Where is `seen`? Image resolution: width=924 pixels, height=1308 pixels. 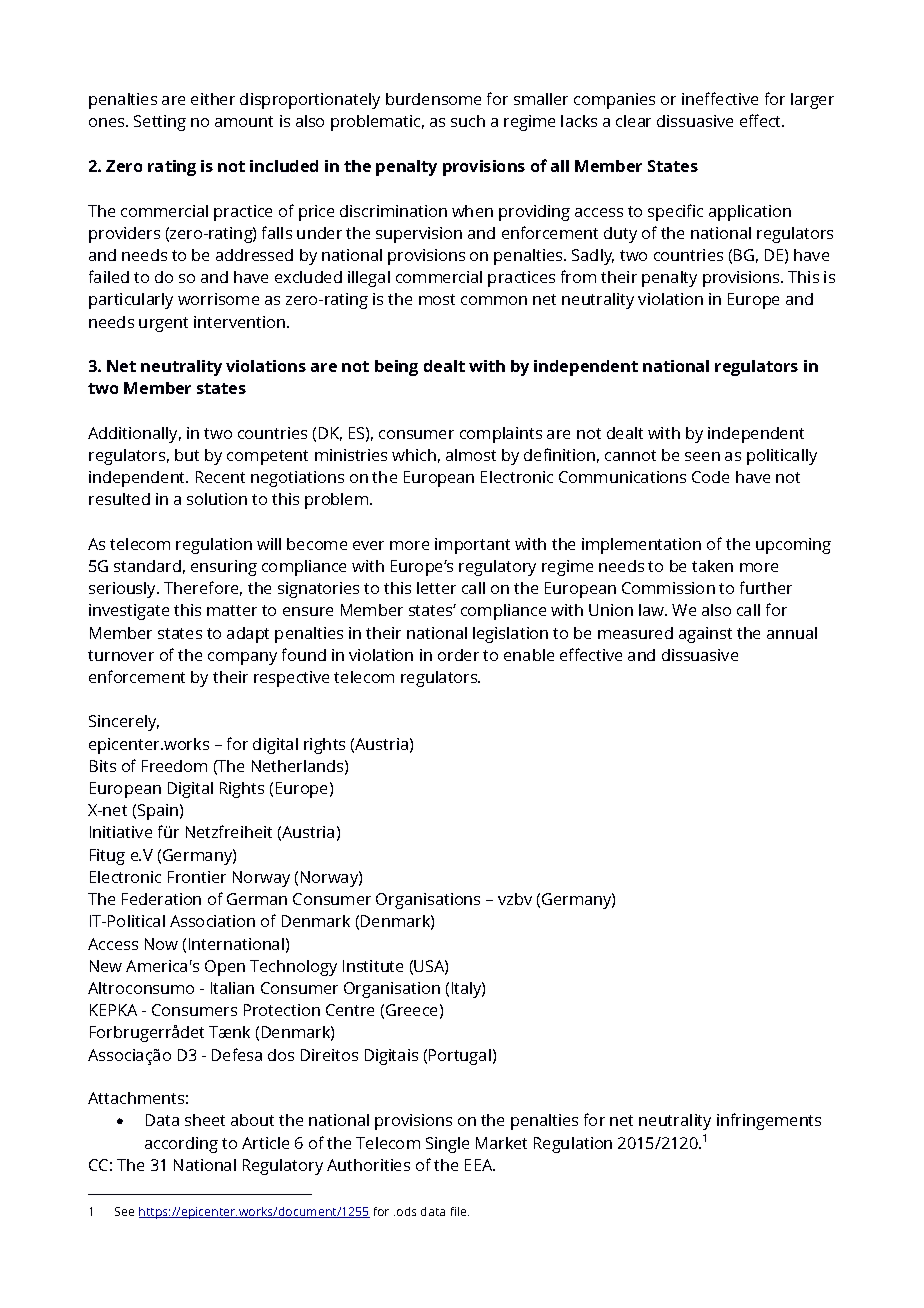 seen is located at coordinates (702, 456).
